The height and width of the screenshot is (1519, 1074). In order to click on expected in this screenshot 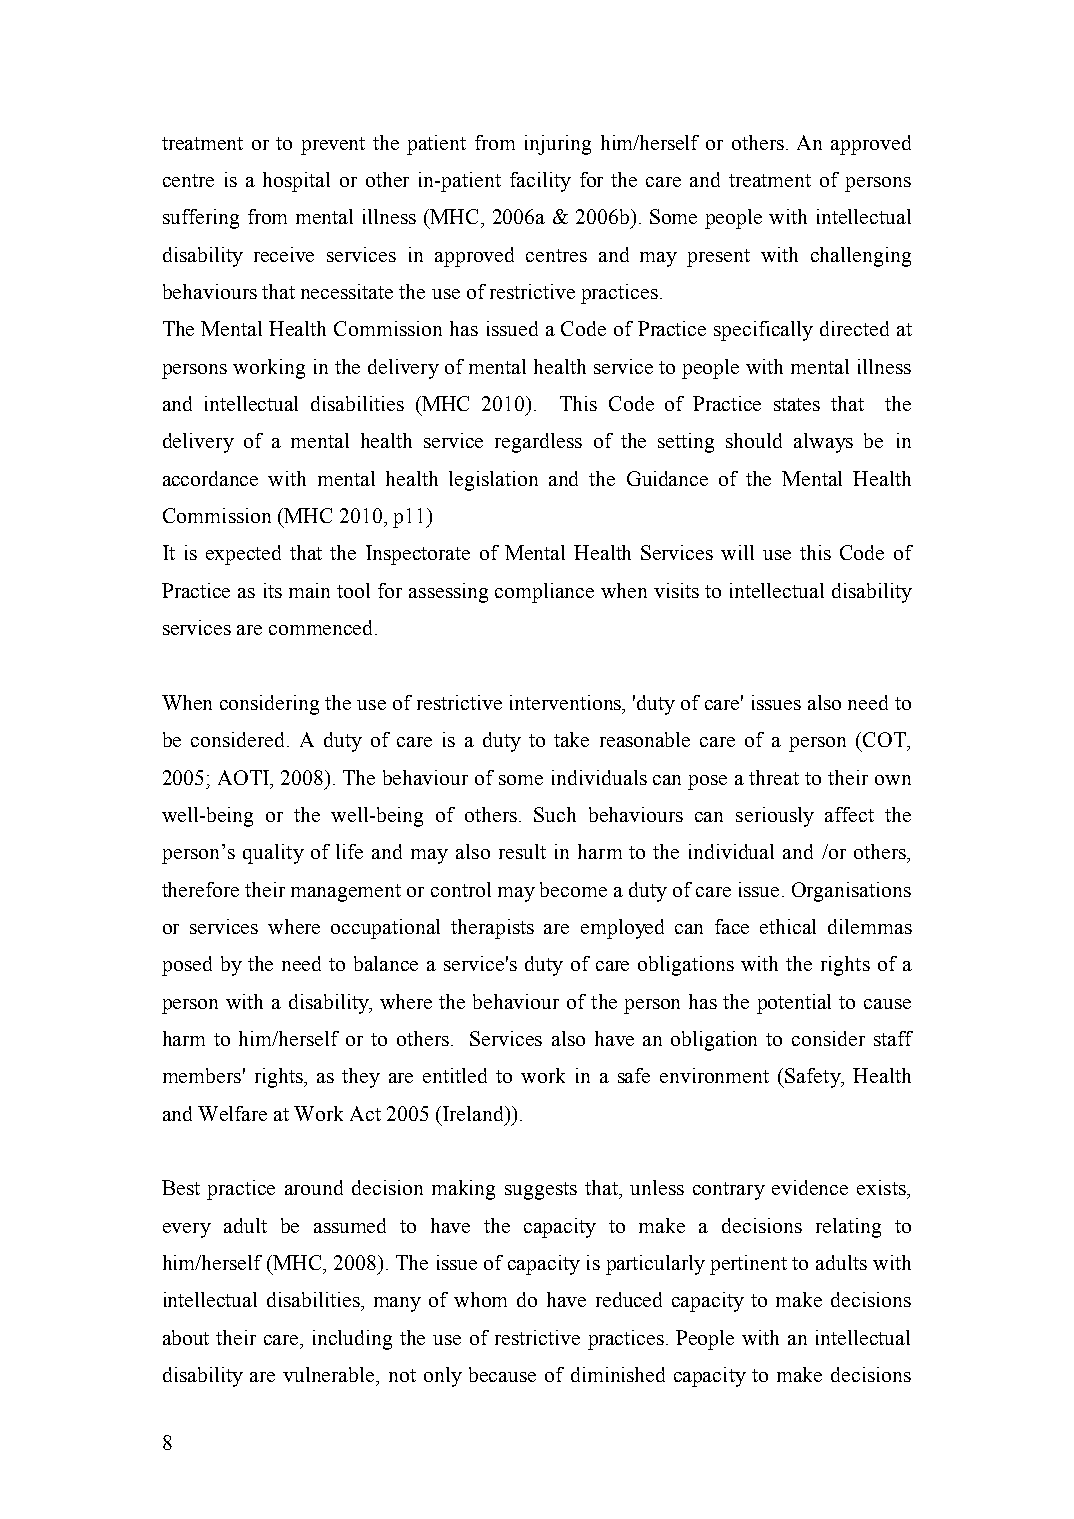, I will do `click(243, 555)`.
